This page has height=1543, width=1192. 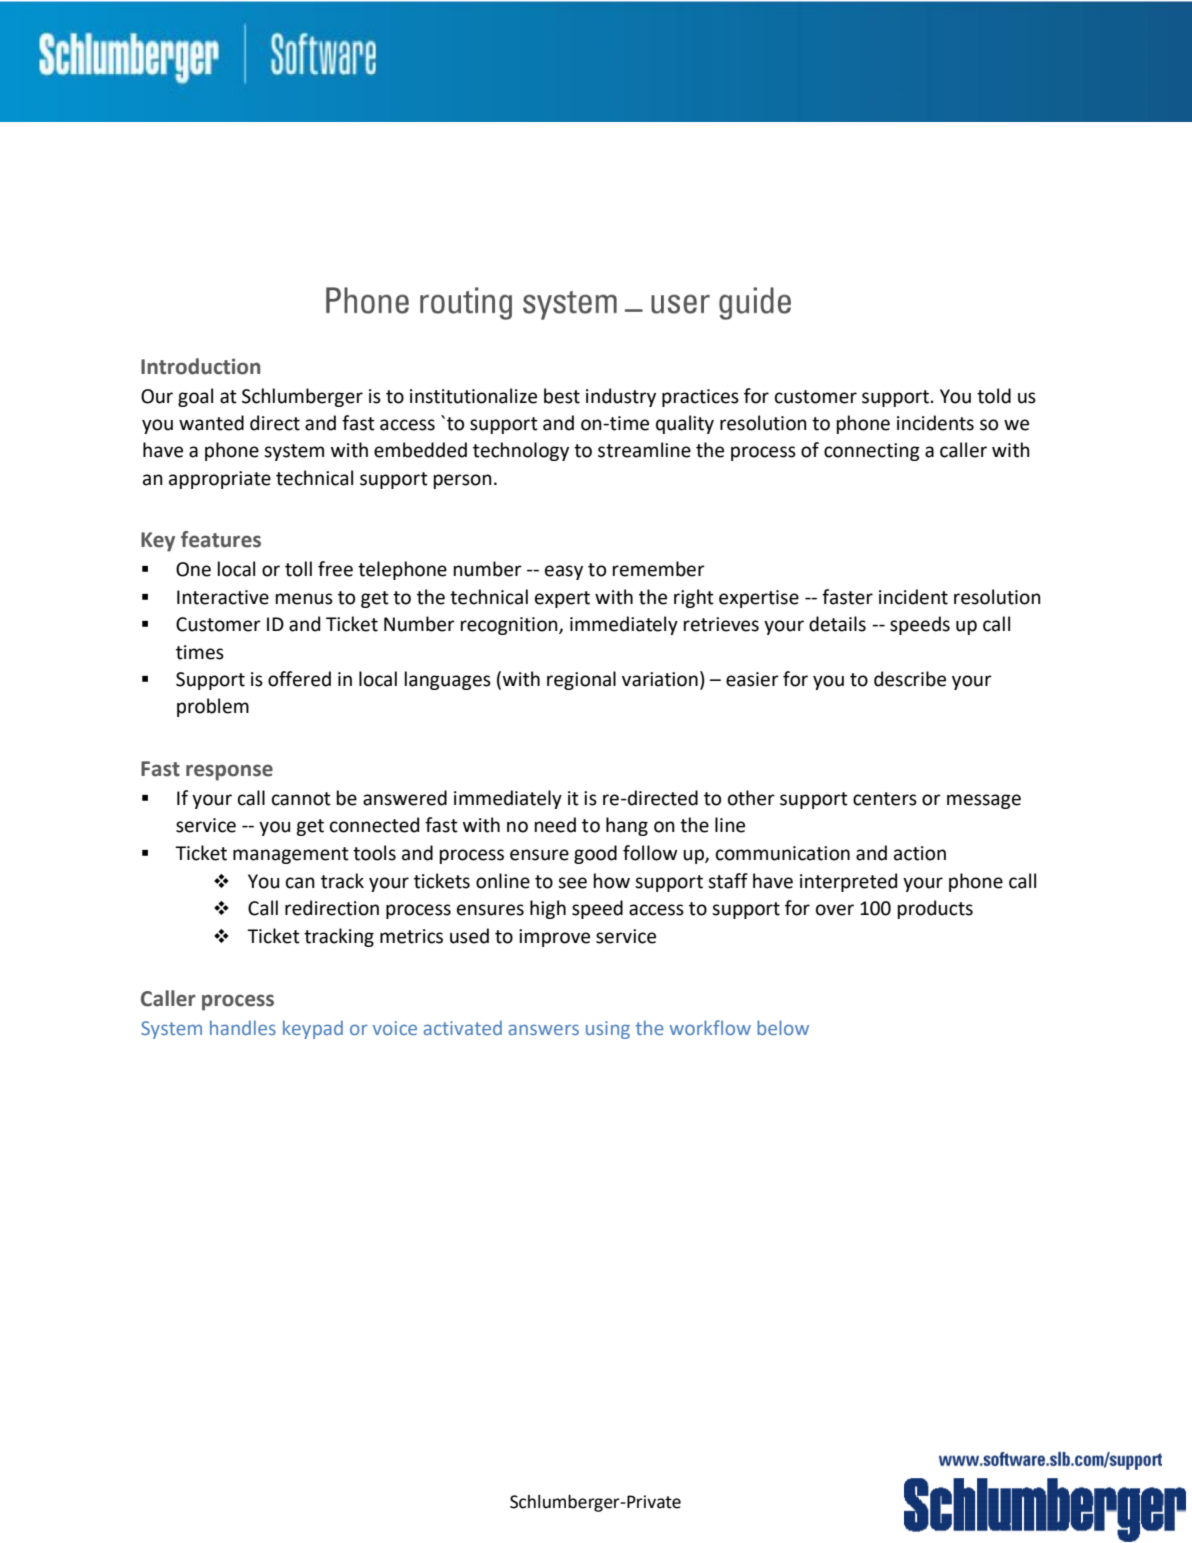 I want to click on regional, so click(x=581, y=680).
